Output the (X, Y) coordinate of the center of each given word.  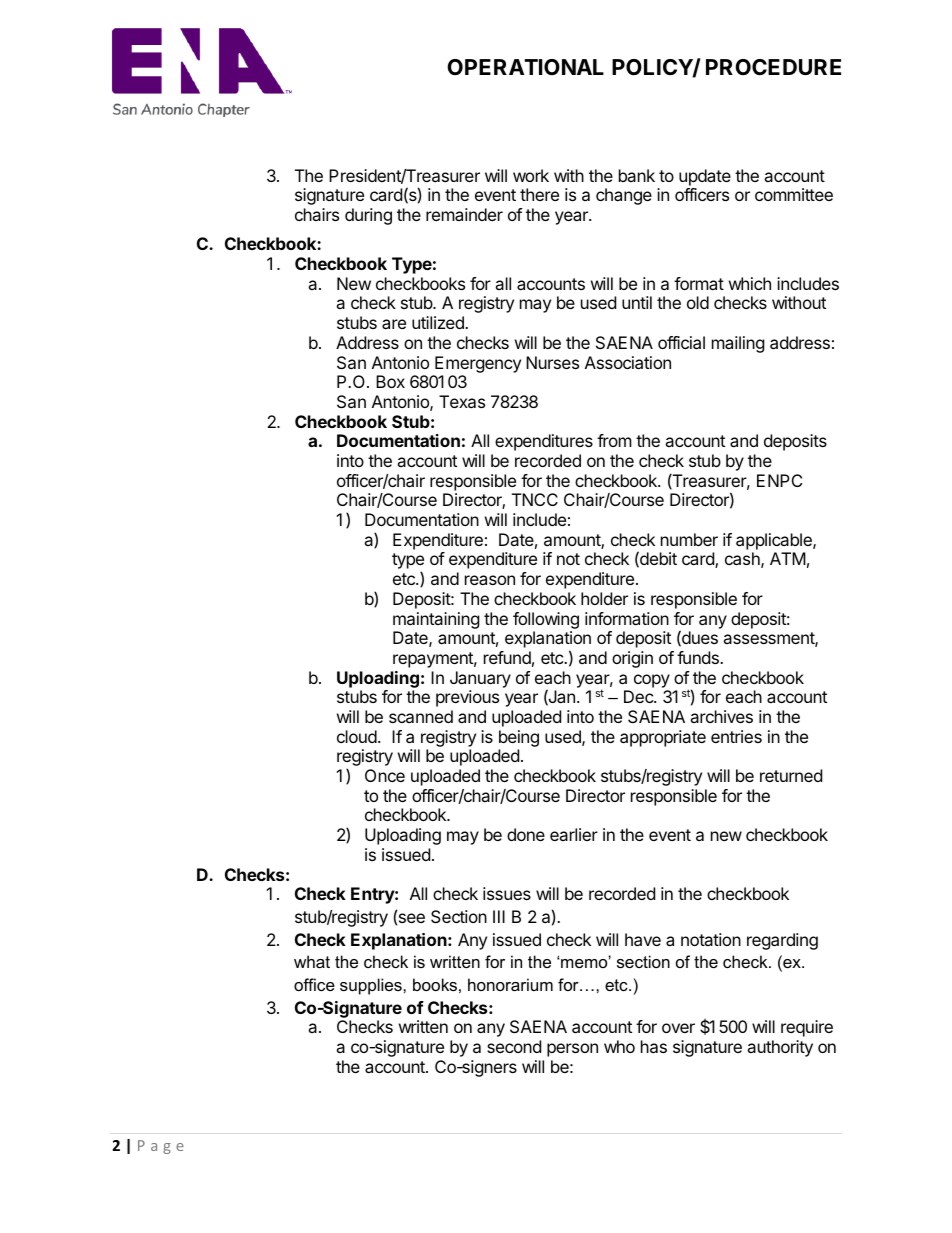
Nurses (552, 362)
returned (791, 775)
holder (604, 598)
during (368, 216)
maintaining (436, 620)
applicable (775, 541)
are (394, 324)
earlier (574, 834)
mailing (738, 344)
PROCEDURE (773, 67)
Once (385, 775)
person (572, 1050)
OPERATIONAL (525, 67)
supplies (372, 986)
